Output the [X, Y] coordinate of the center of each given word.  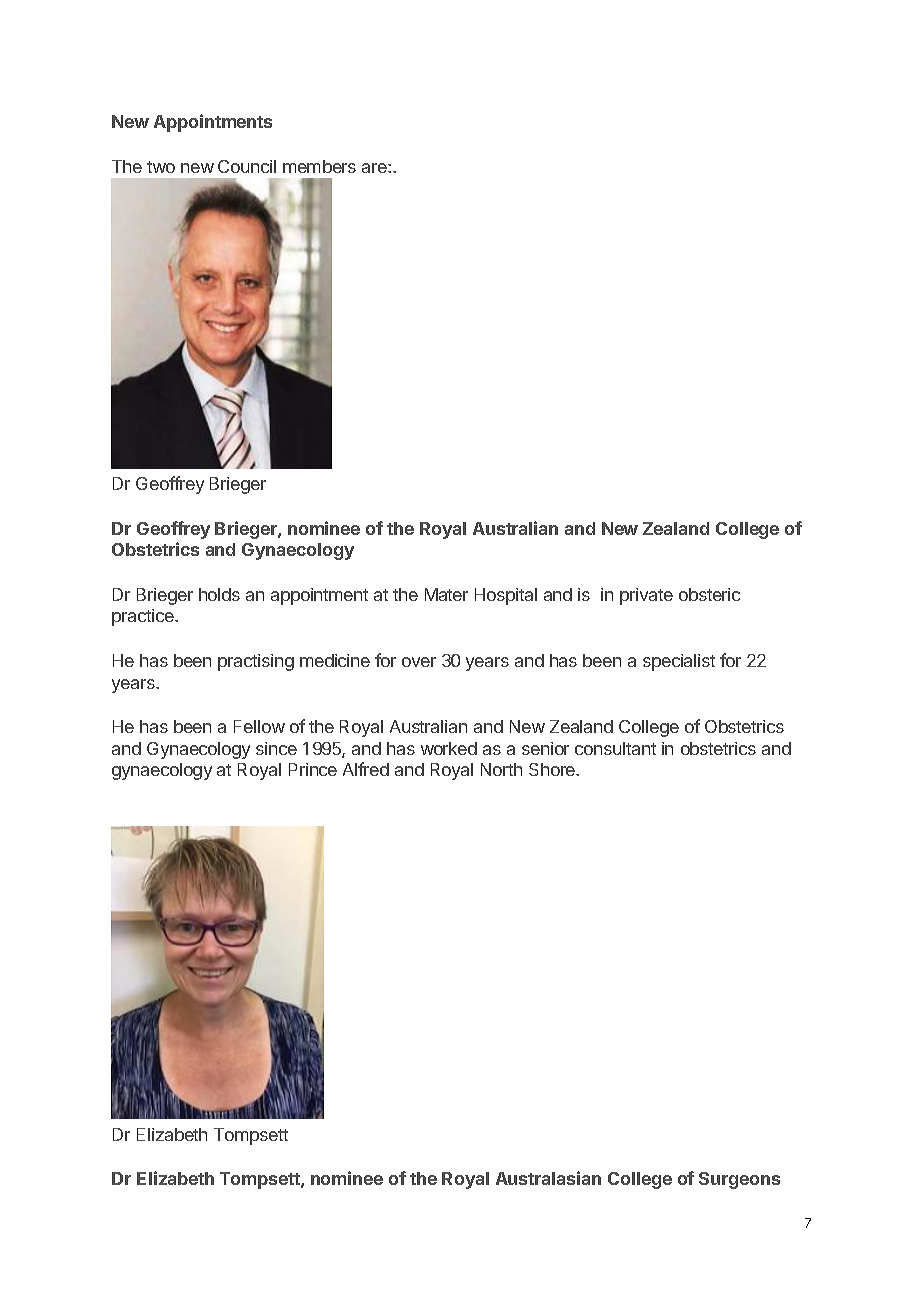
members [319, 166]
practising [256, 662]
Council [247, 166]
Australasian [548, 1178]
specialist [679, 662]
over [419, 662]
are [375, 168]
